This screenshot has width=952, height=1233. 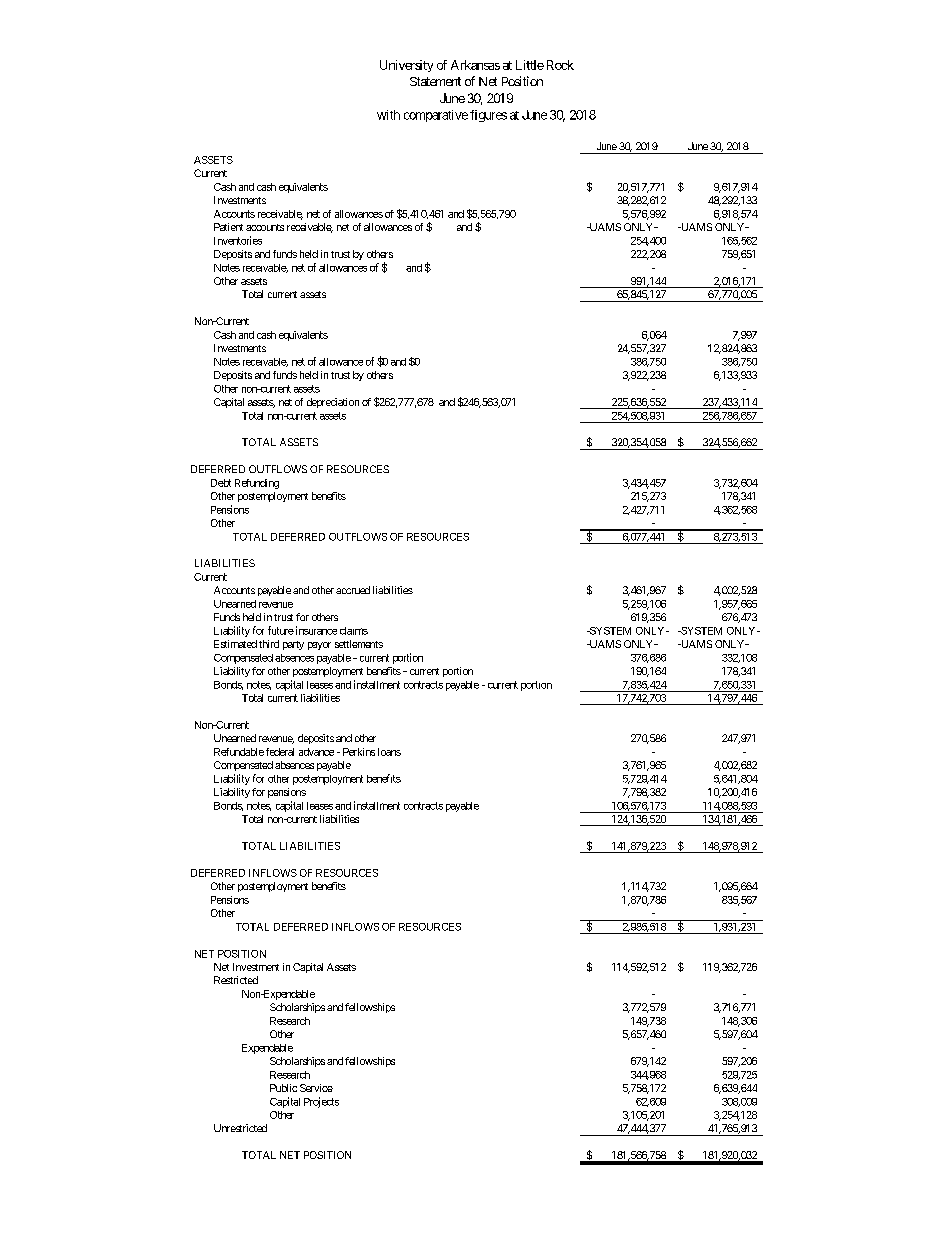 I want to click on advance, so click(x=316, y=752).
